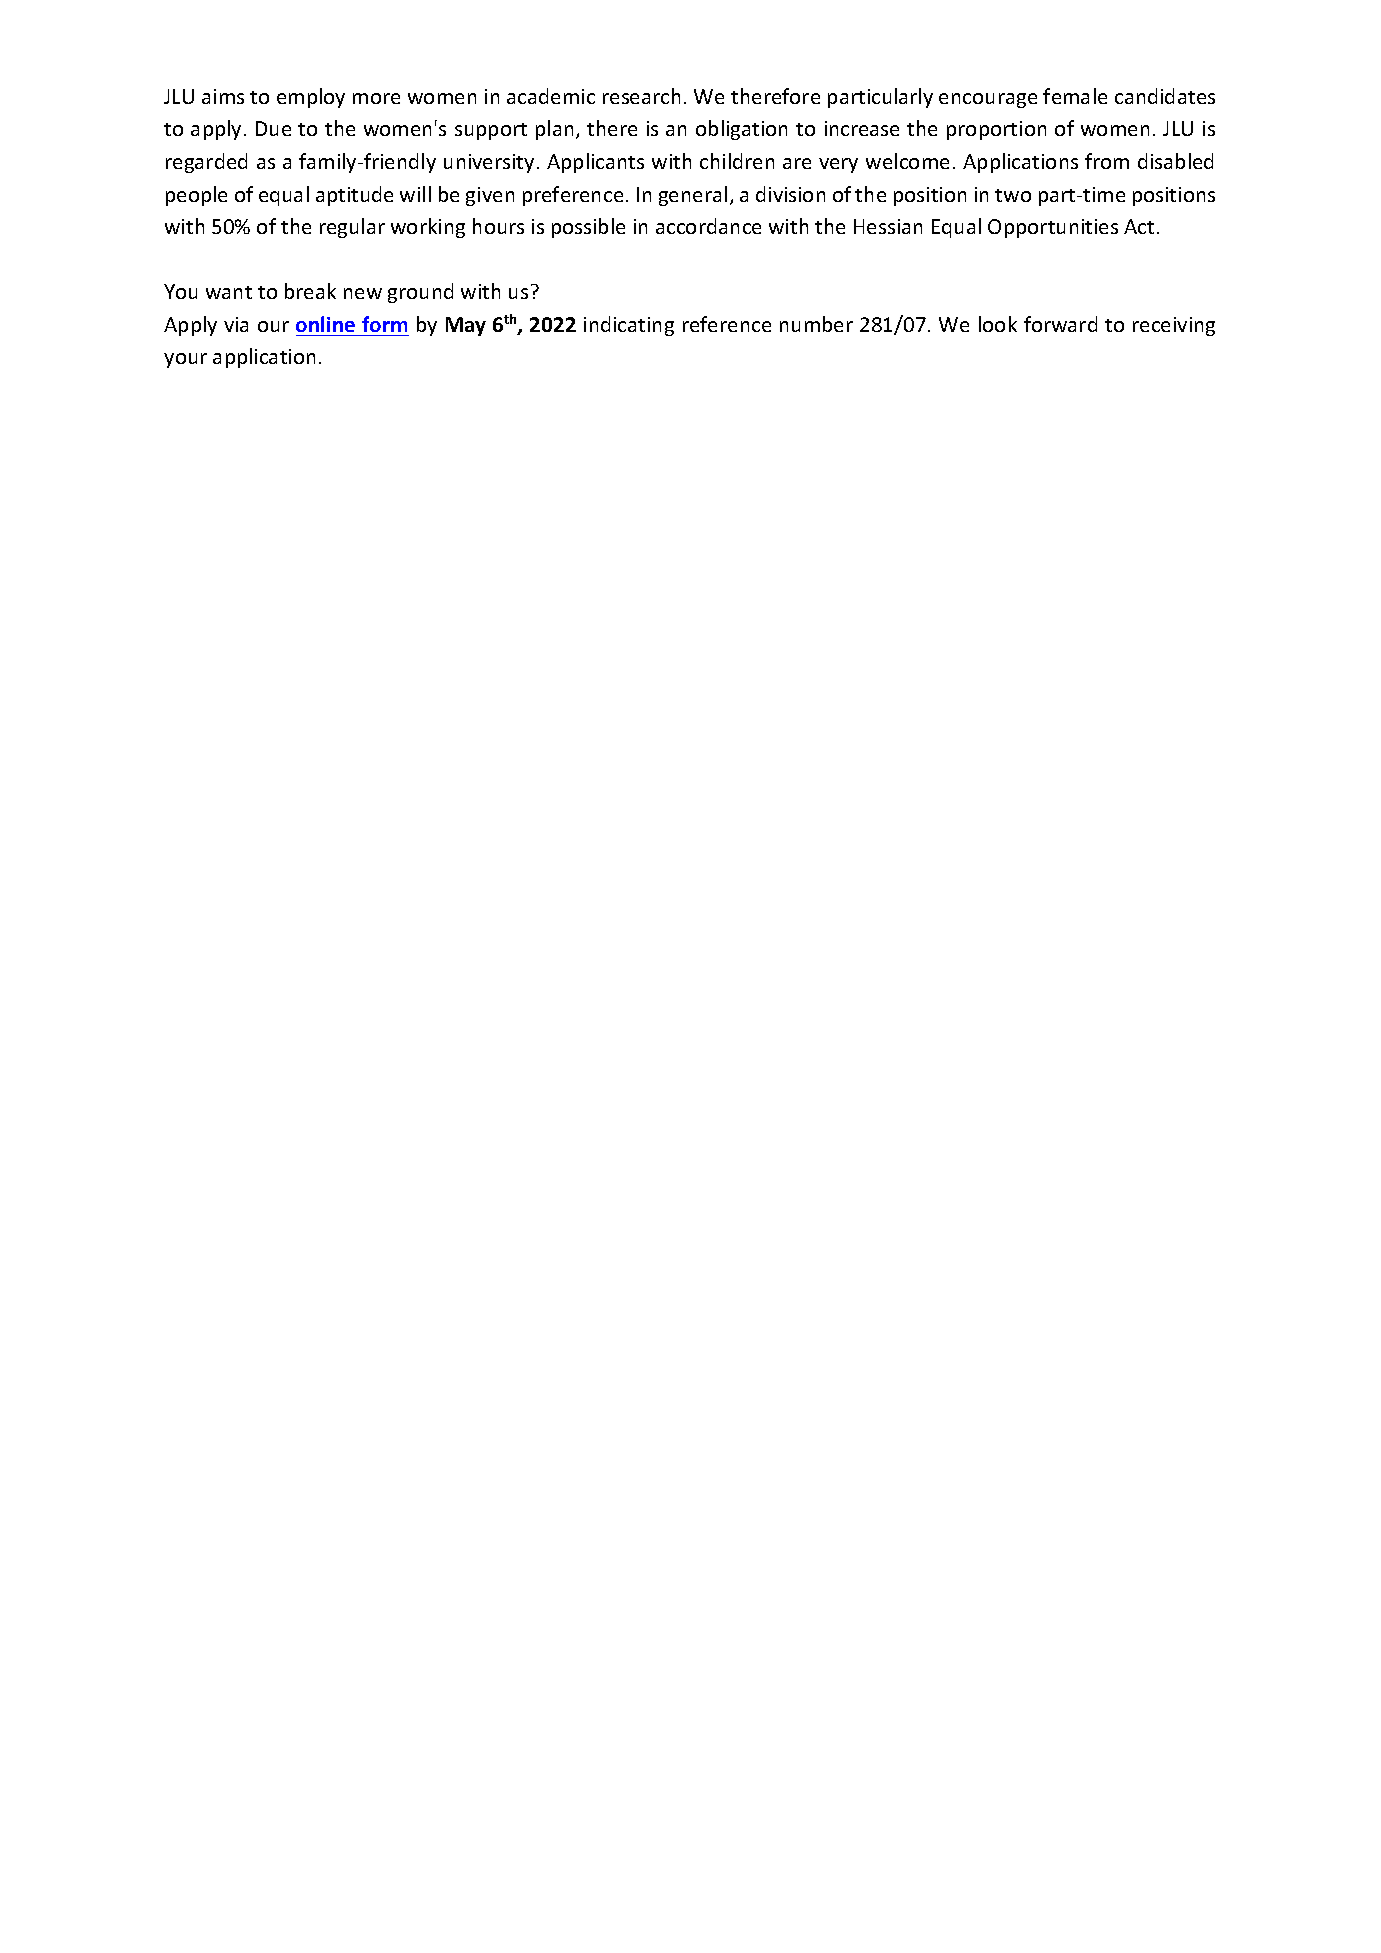 This screenshot has height=1953, width=1381. I want to click on accordance, so click(708, 226).
